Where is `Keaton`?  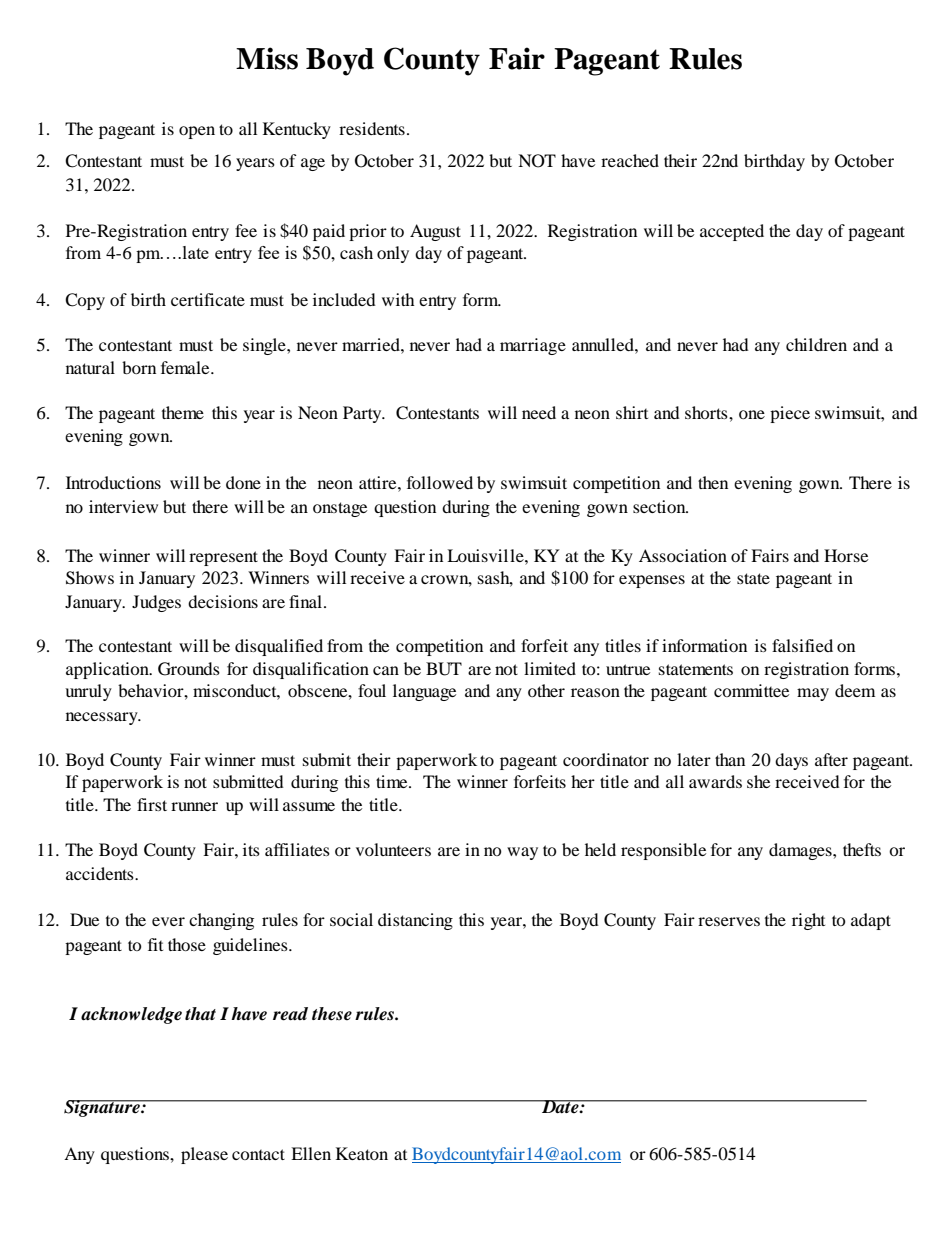 Keaton is located at coordinates (362, 1153).
